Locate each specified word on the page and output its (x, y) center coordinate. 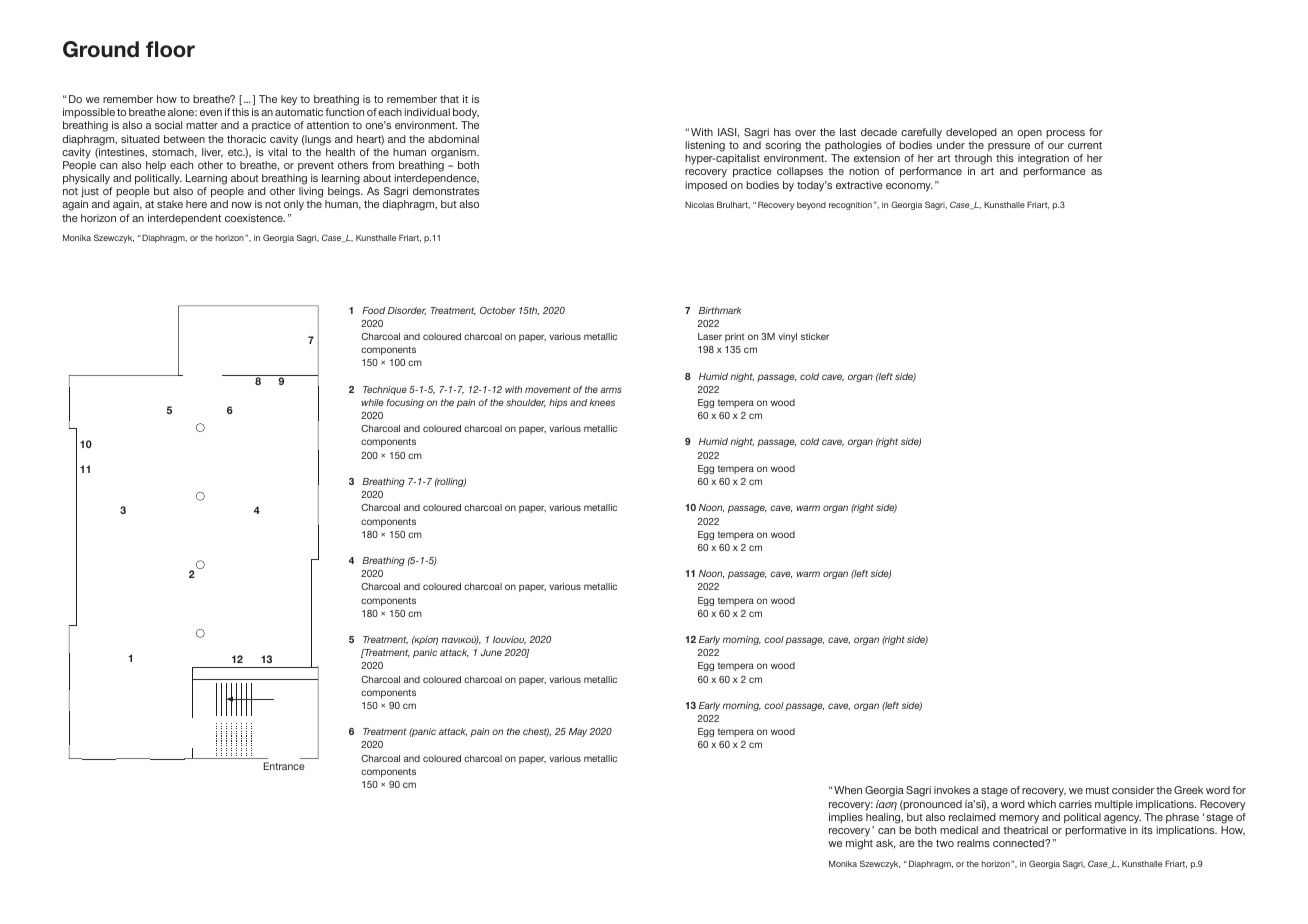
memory (1019, 819)
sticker (815, 336)
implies (846, 818)
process (1065, 134)
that (449, 99)
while (372, 402)
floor (170, 49)
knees (602, 402)
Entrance (284, 766)
